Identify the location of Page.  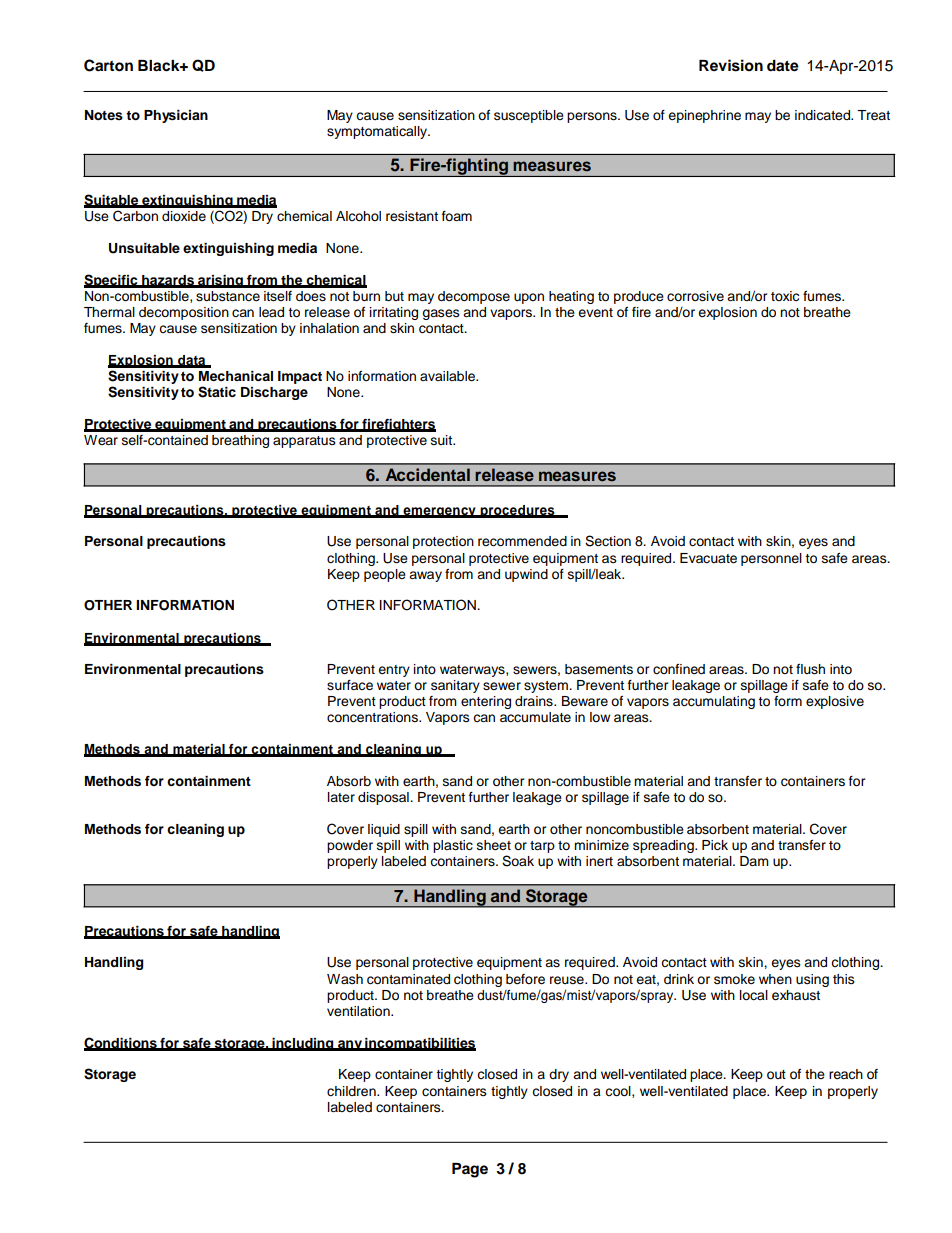
(470, 1170).
